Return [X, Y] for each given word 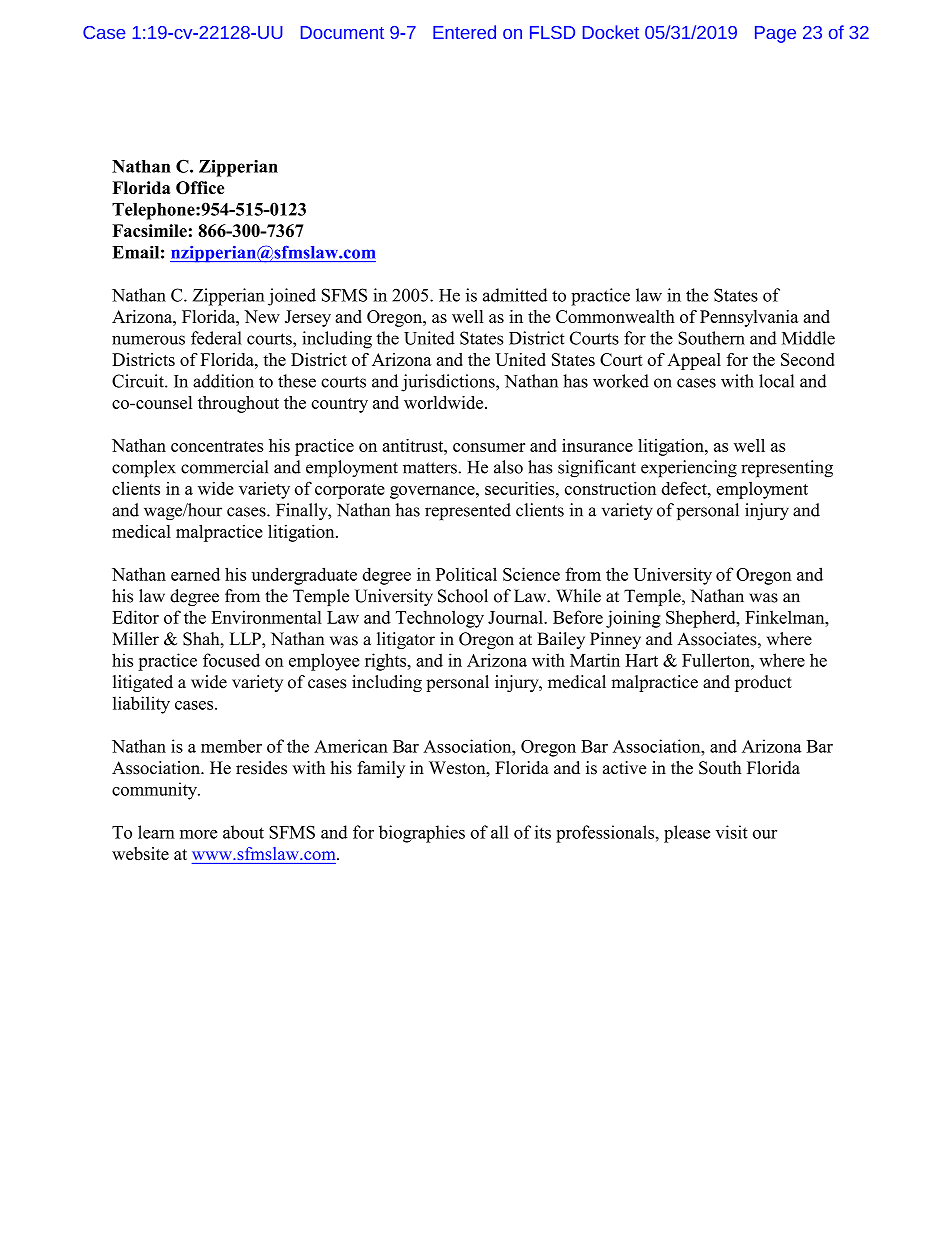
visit [732, 832]
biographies [422, 834]
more [198, 834]
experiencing [689, 469]
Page [775, 34]
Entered [464, 32]
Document [342, 32]
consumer [489, 447]
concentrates [217, 446]
